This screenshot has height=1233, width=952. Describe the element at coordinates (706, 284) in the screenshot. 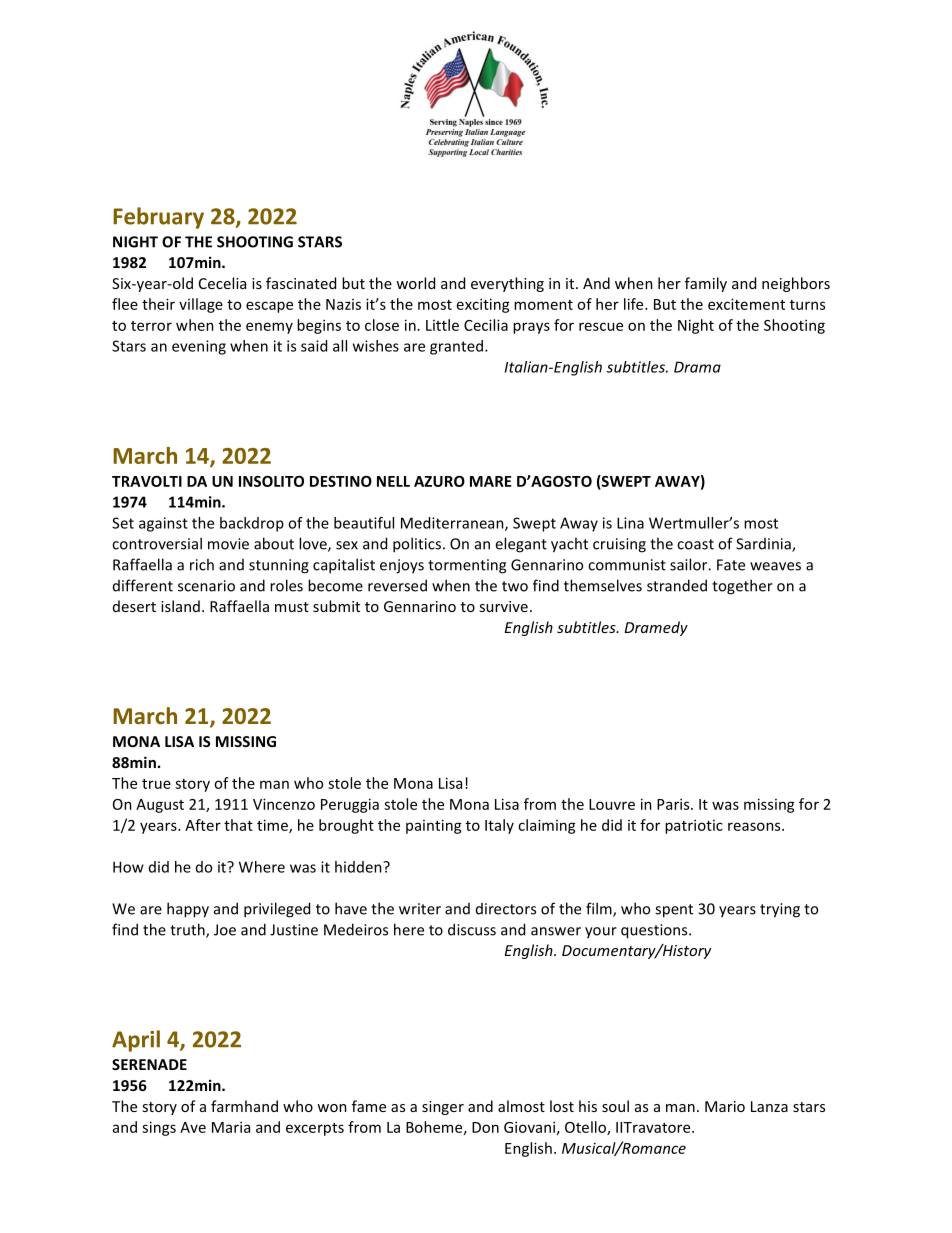

I see `family` at that location.
